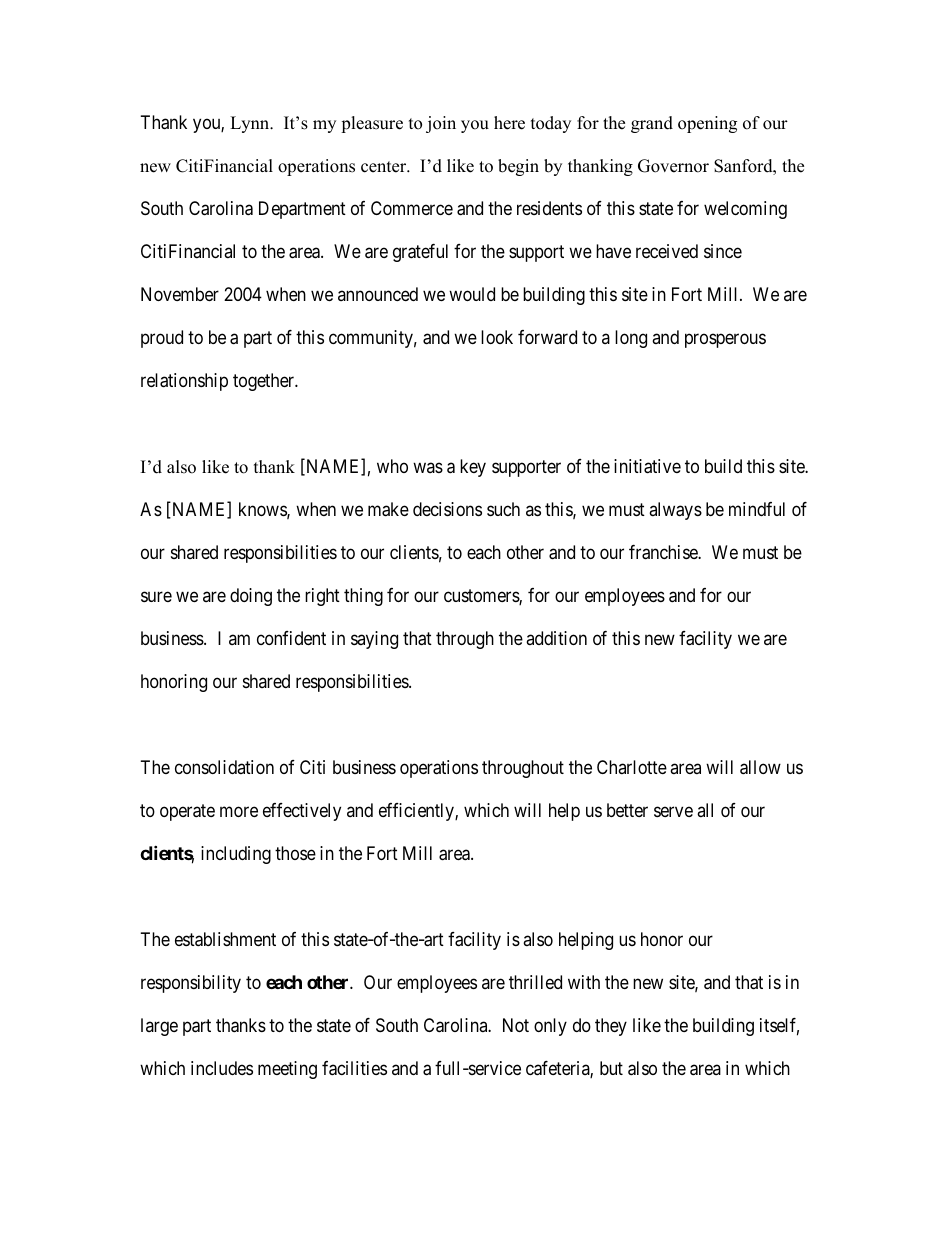 This document has width=952, height=1233. Describe the element at coordinates (251, 597) in the document. I see `doing` at that location.
